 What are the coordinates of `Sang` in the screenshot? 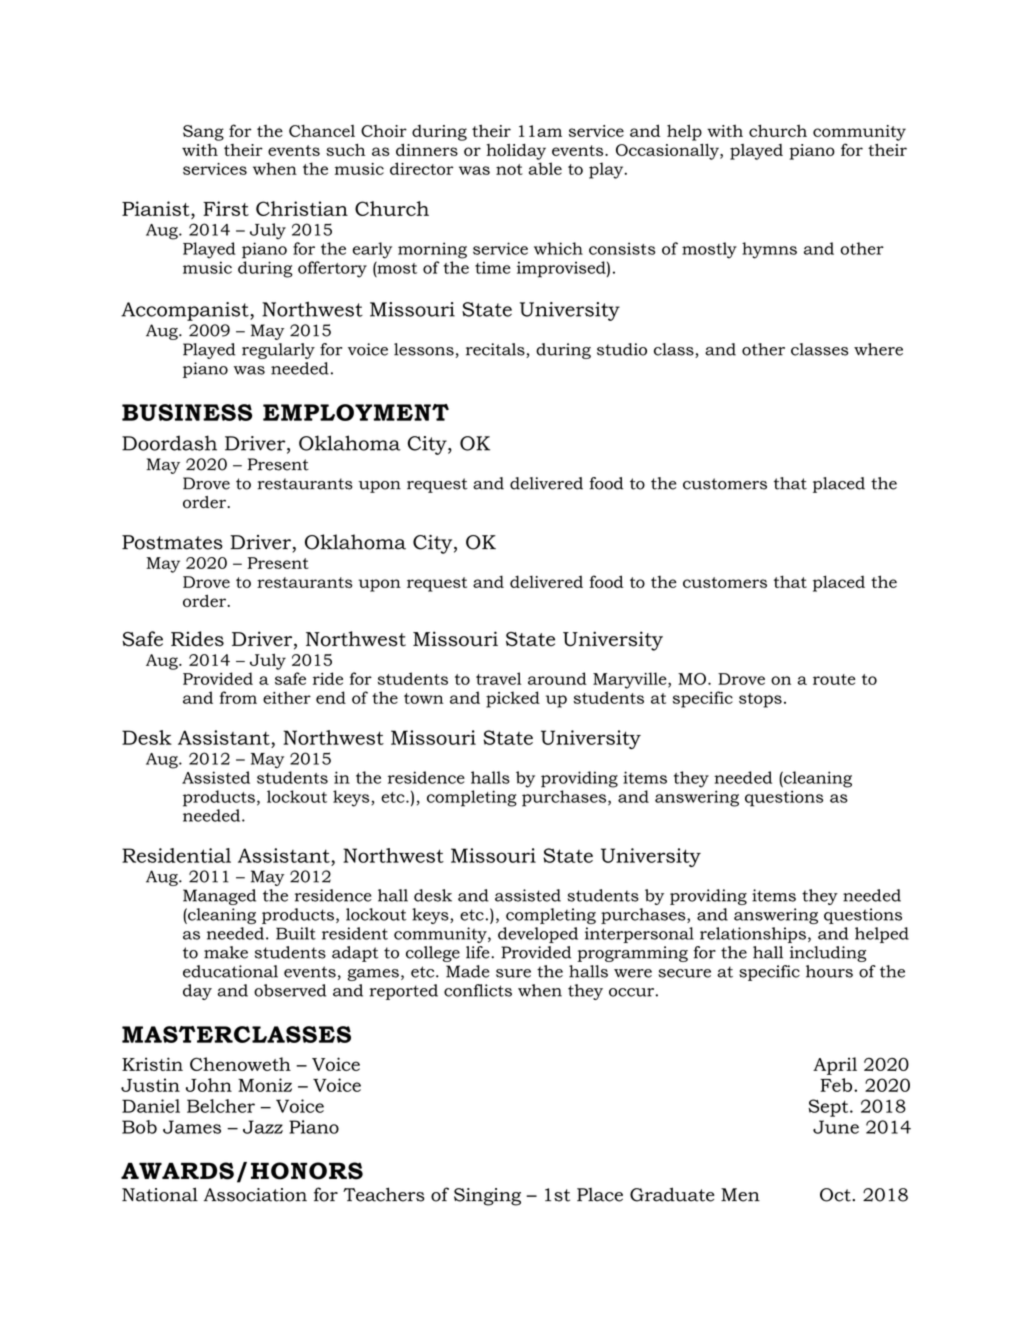 It's located at (203, 133).
